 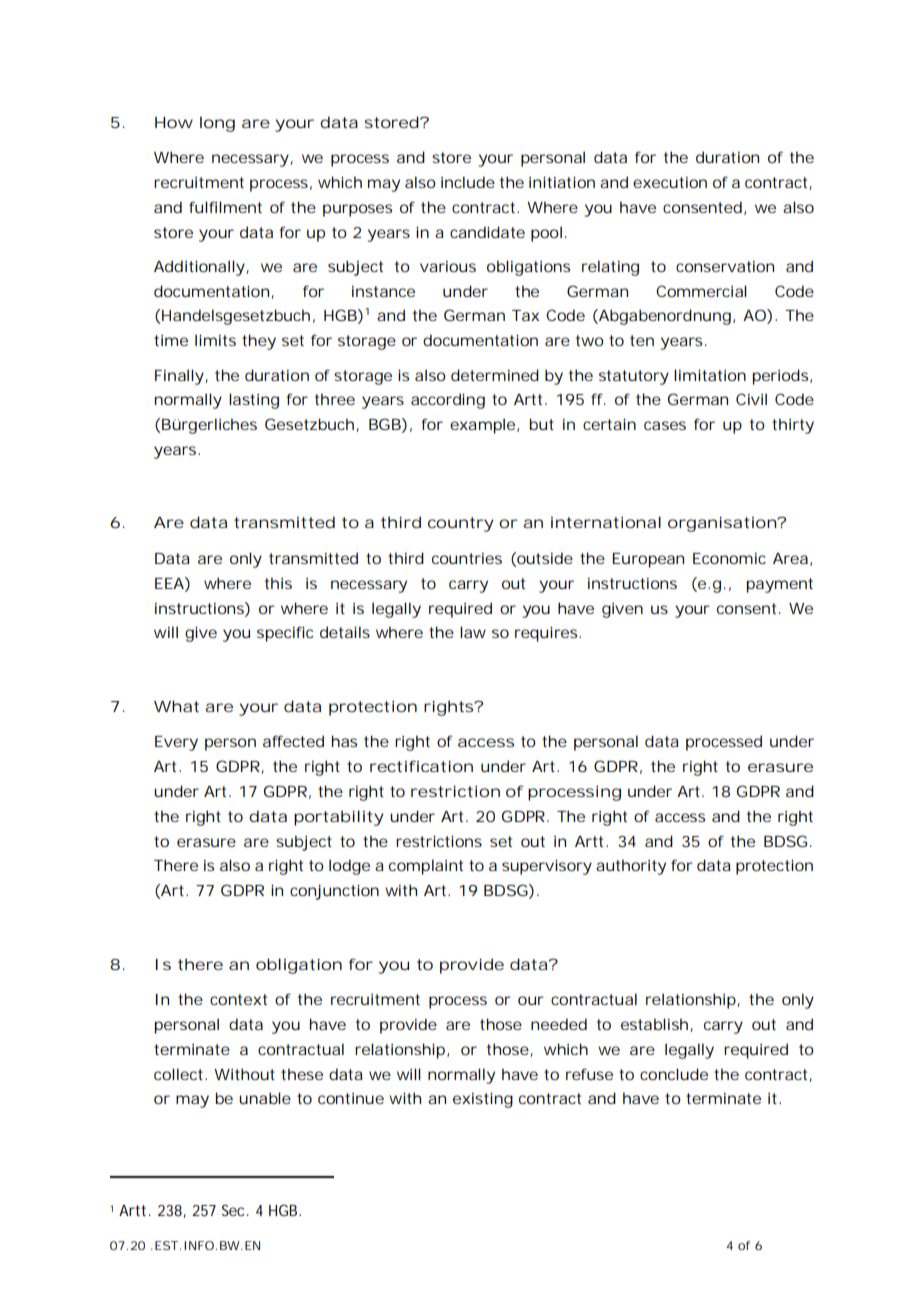 I want to click on establish, so click(x=657, y=1025).
